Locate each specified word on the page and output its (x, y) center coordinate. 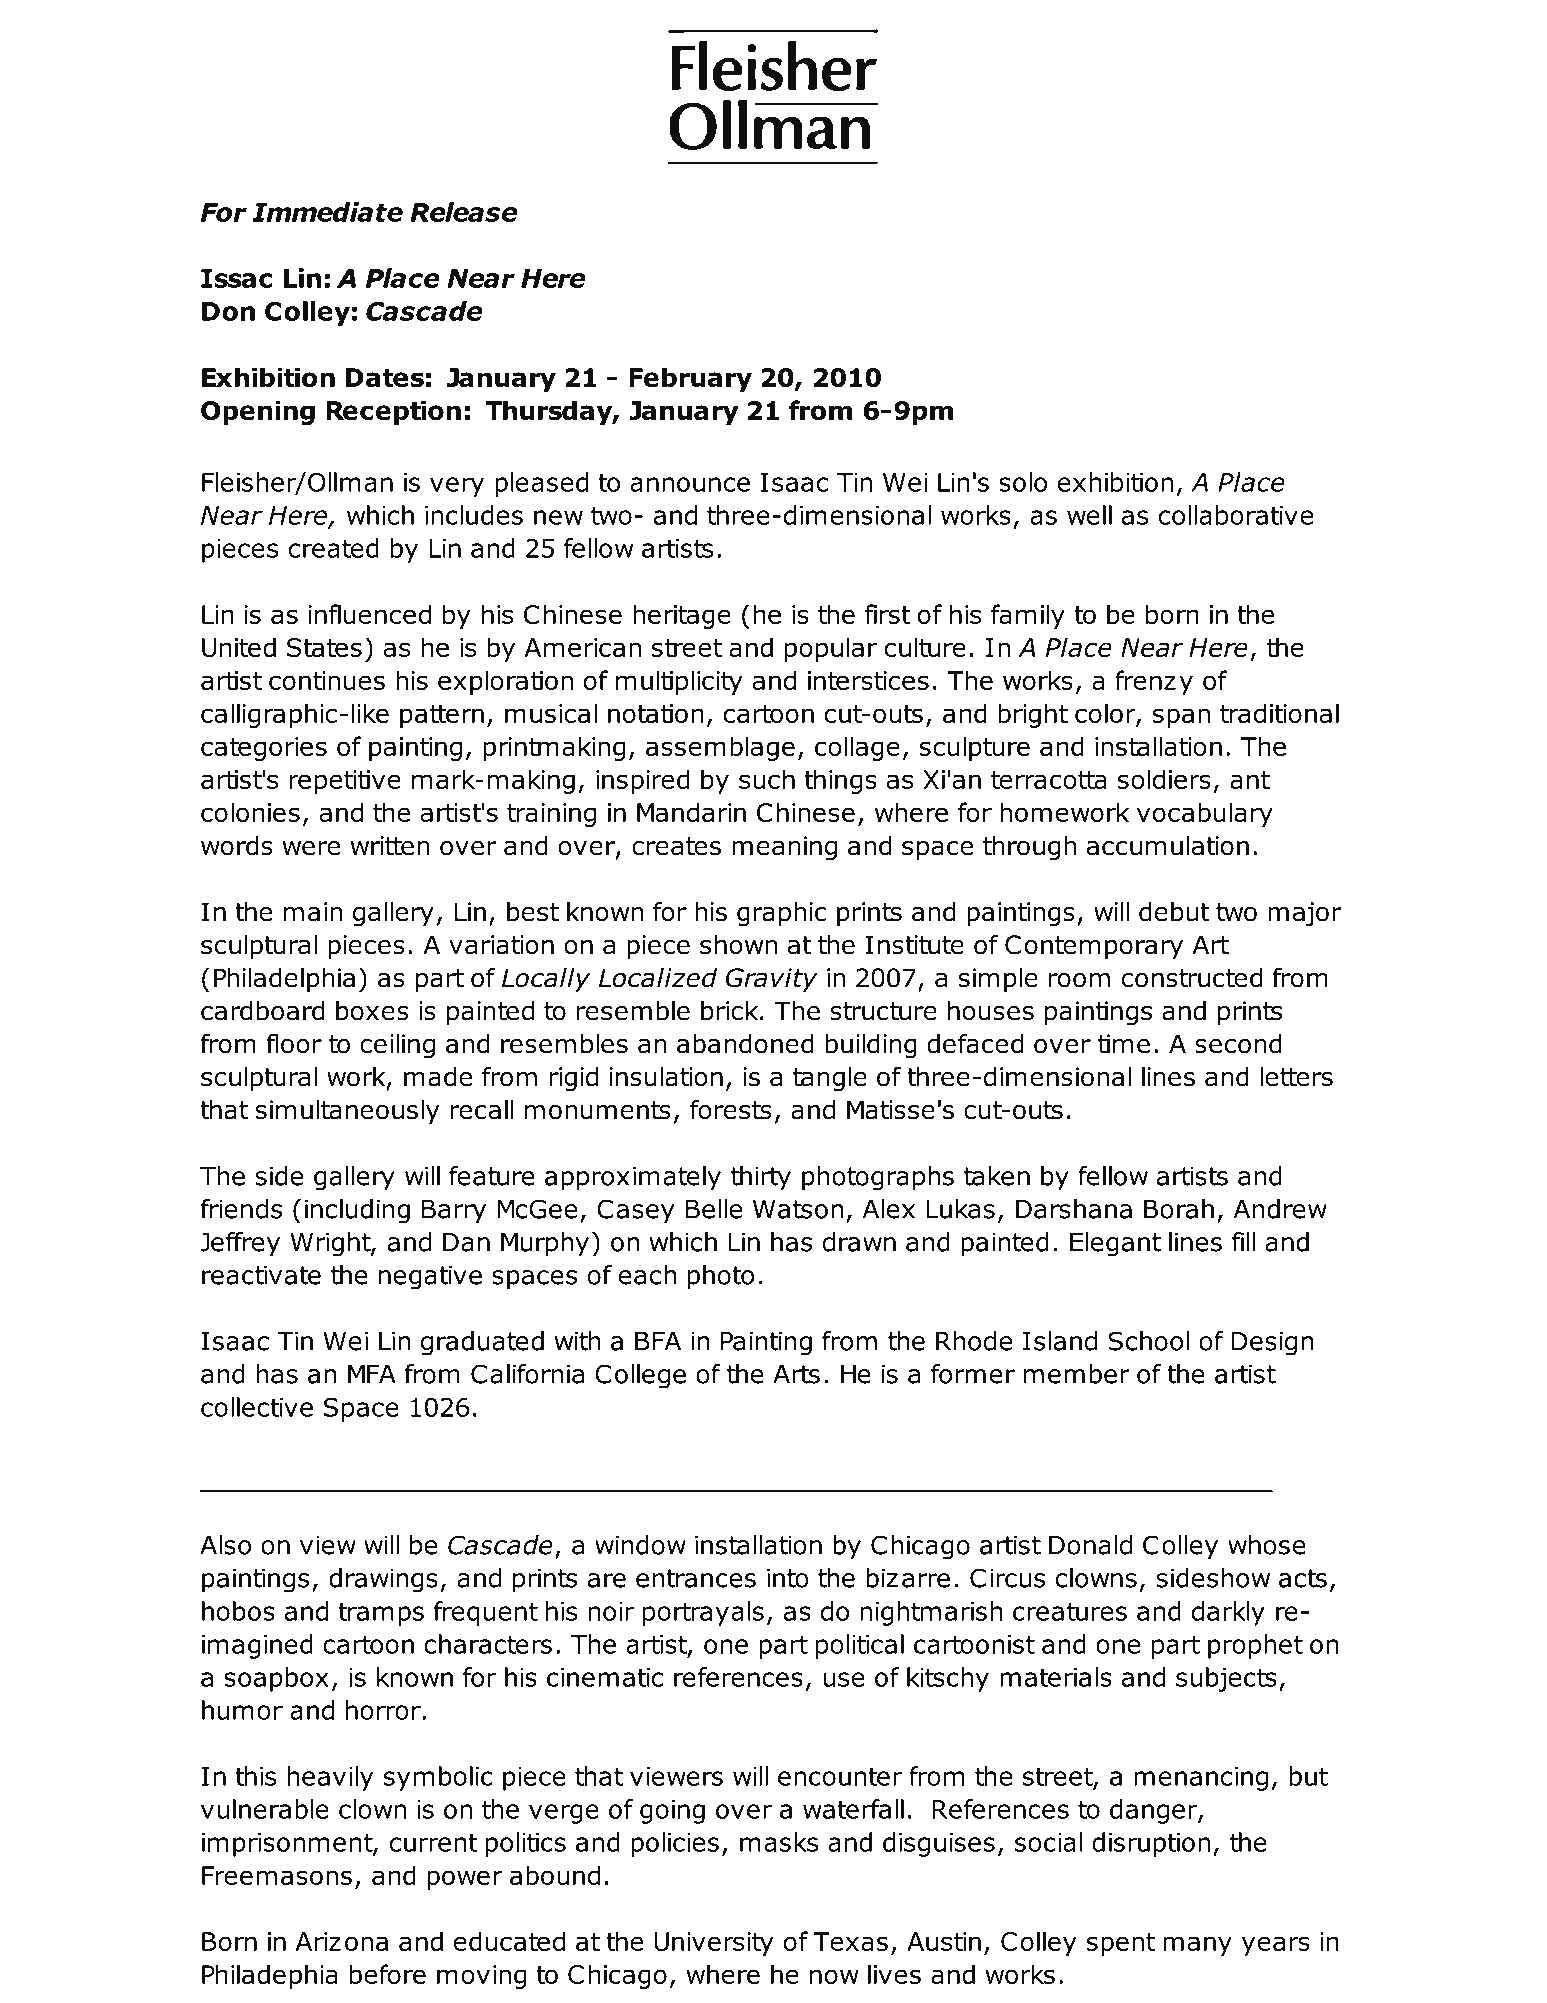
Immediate (327, 212)
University (714, 1944)
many (1197, 1946)
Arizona (341, 1941)
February (690, 379)
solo (1023, 482)
